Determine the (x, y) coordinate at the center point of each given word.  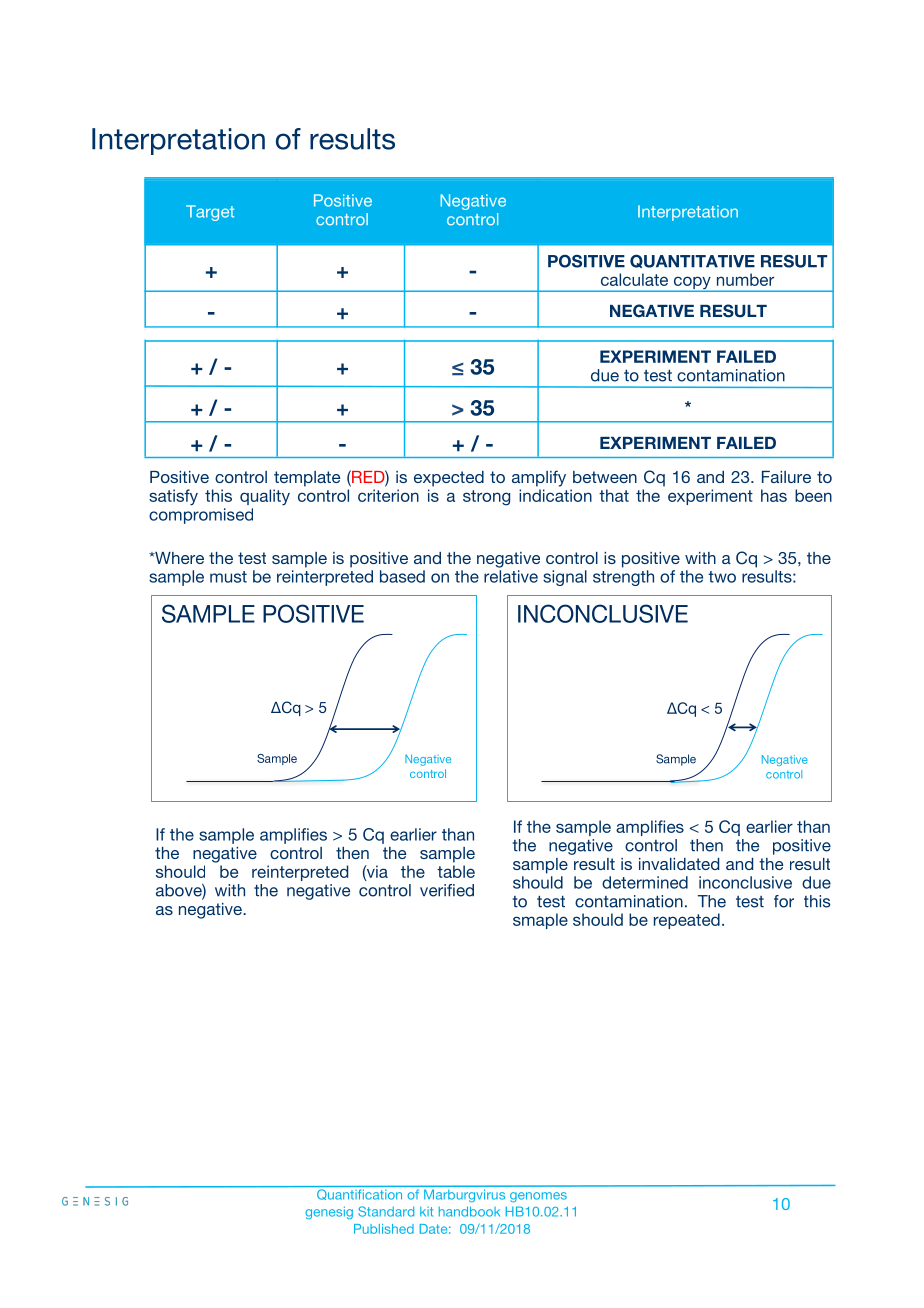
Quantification (359, 1194)
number (745, 279)
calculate (634, 279)
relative (511, 576)
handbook (469, 1211)
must (228, 577)
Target (210, 213)
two (722, 577)
